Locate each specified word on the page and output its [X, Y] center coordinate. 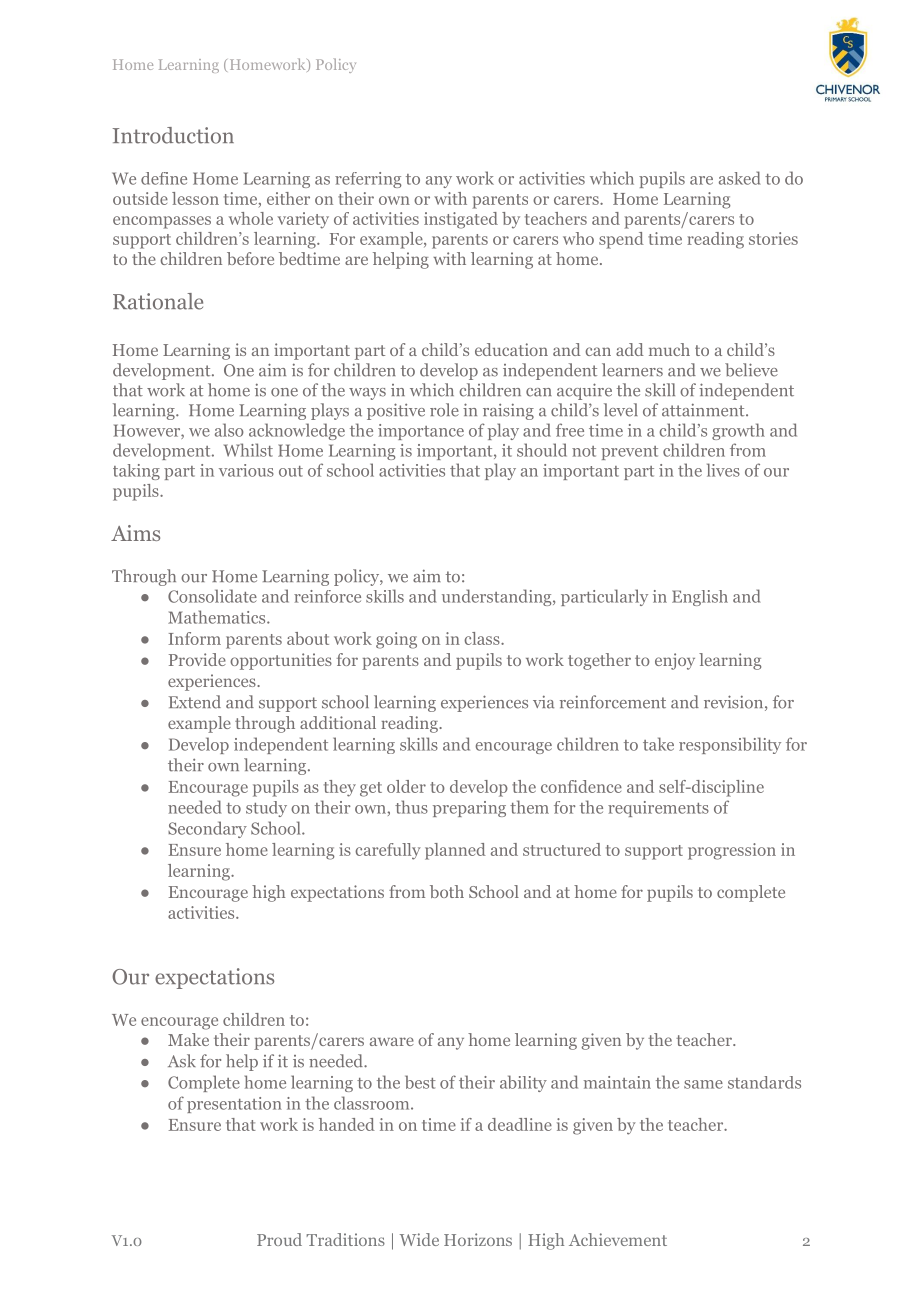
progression [732, 851]
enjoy [675, 661]
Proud [279, 1239]
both [447, 891]
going [396, 640]
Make [188, 1039]
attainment [704, 410]
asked [739, 178]
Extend [195, 702]
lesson [195, 198]
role [444, 410]
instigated [461, 220]
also [229, 430]
